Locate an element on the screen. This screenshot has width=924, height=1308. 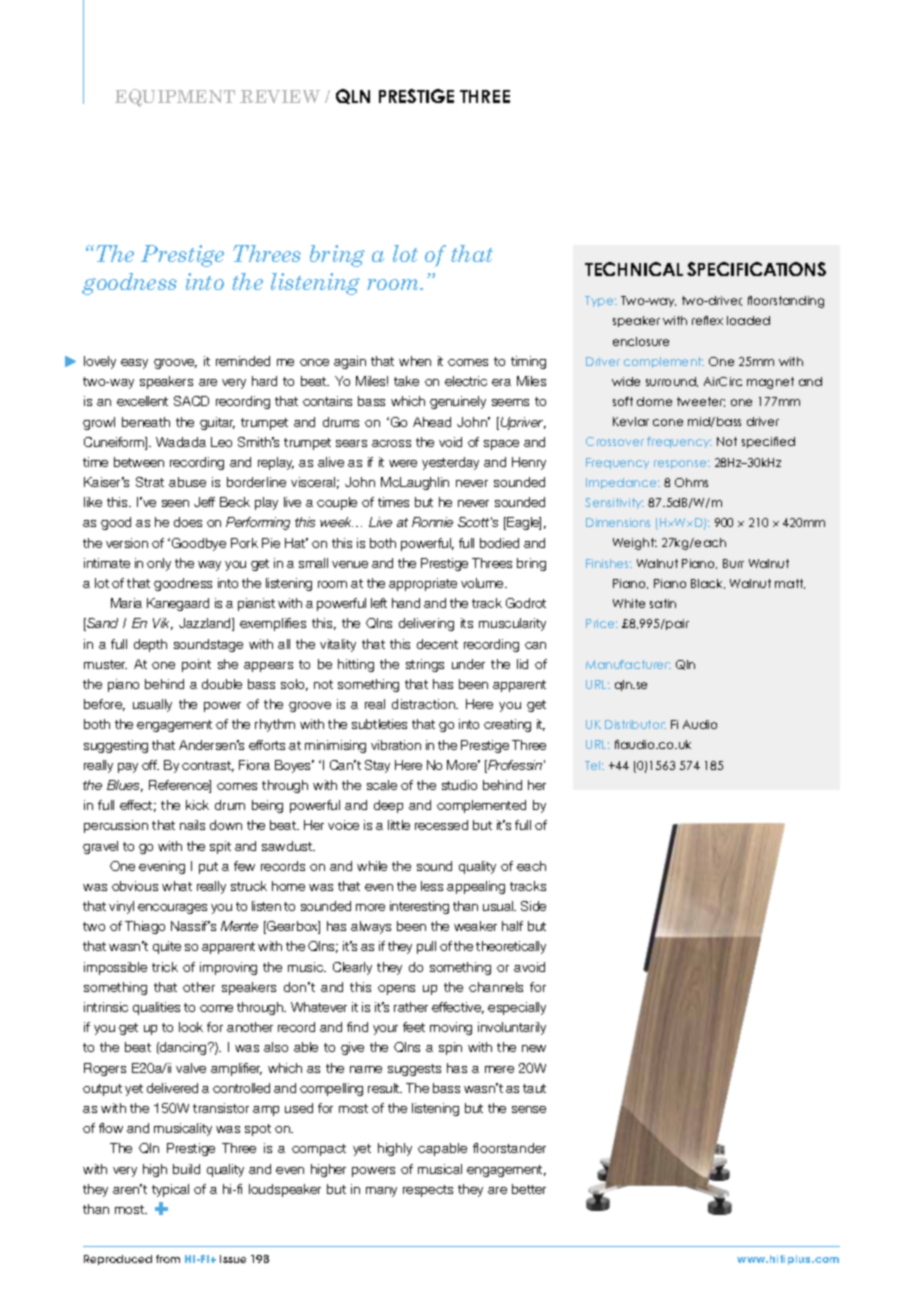
from is located at coordinates (168, 1259).
